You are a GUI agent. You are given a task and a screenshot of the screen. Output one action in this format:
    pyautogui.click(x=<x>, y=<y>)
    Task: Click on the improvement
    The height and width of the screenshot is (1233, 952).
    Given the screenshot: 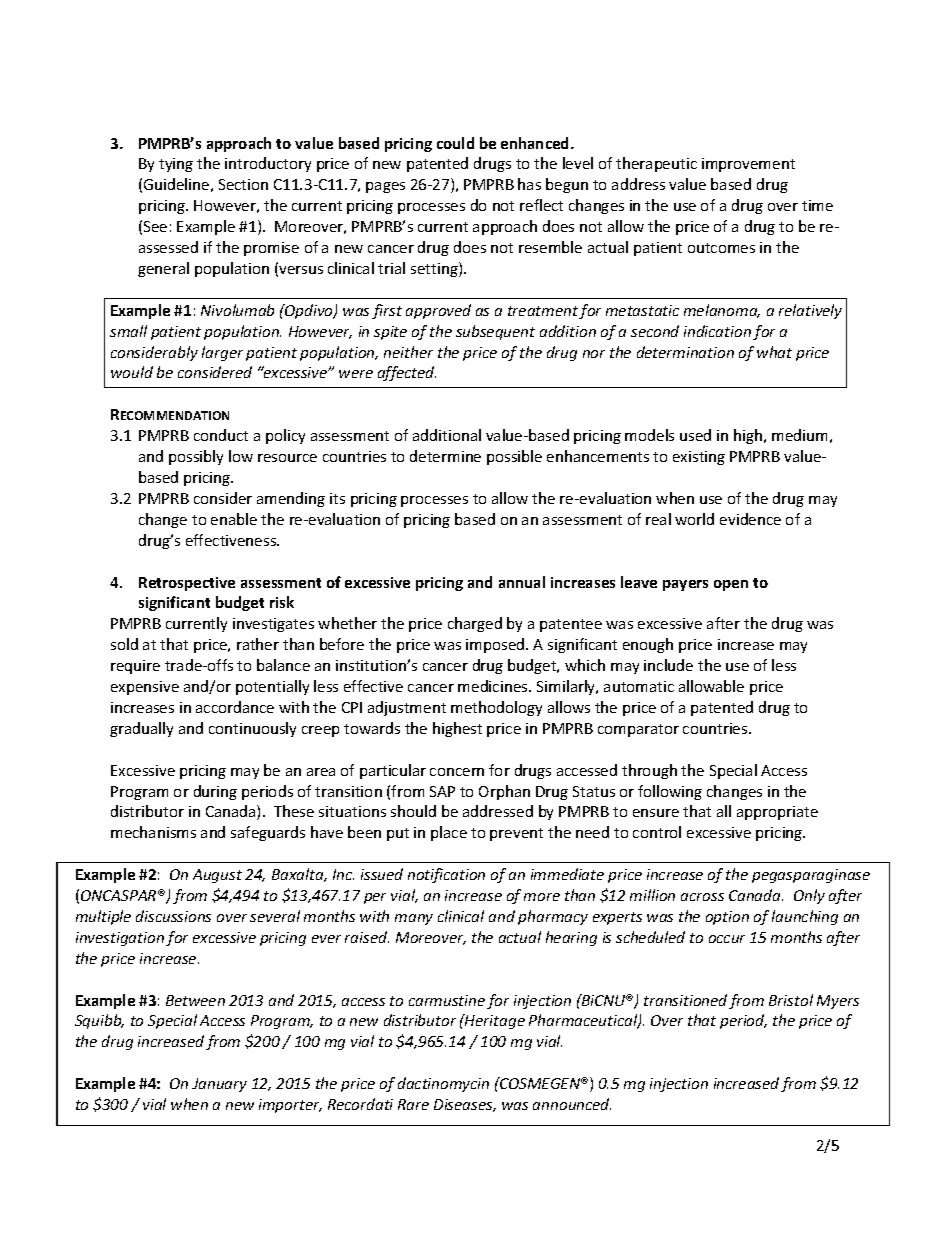 What is the action you would take?
    pyautogui.click(x=748, y=165)
